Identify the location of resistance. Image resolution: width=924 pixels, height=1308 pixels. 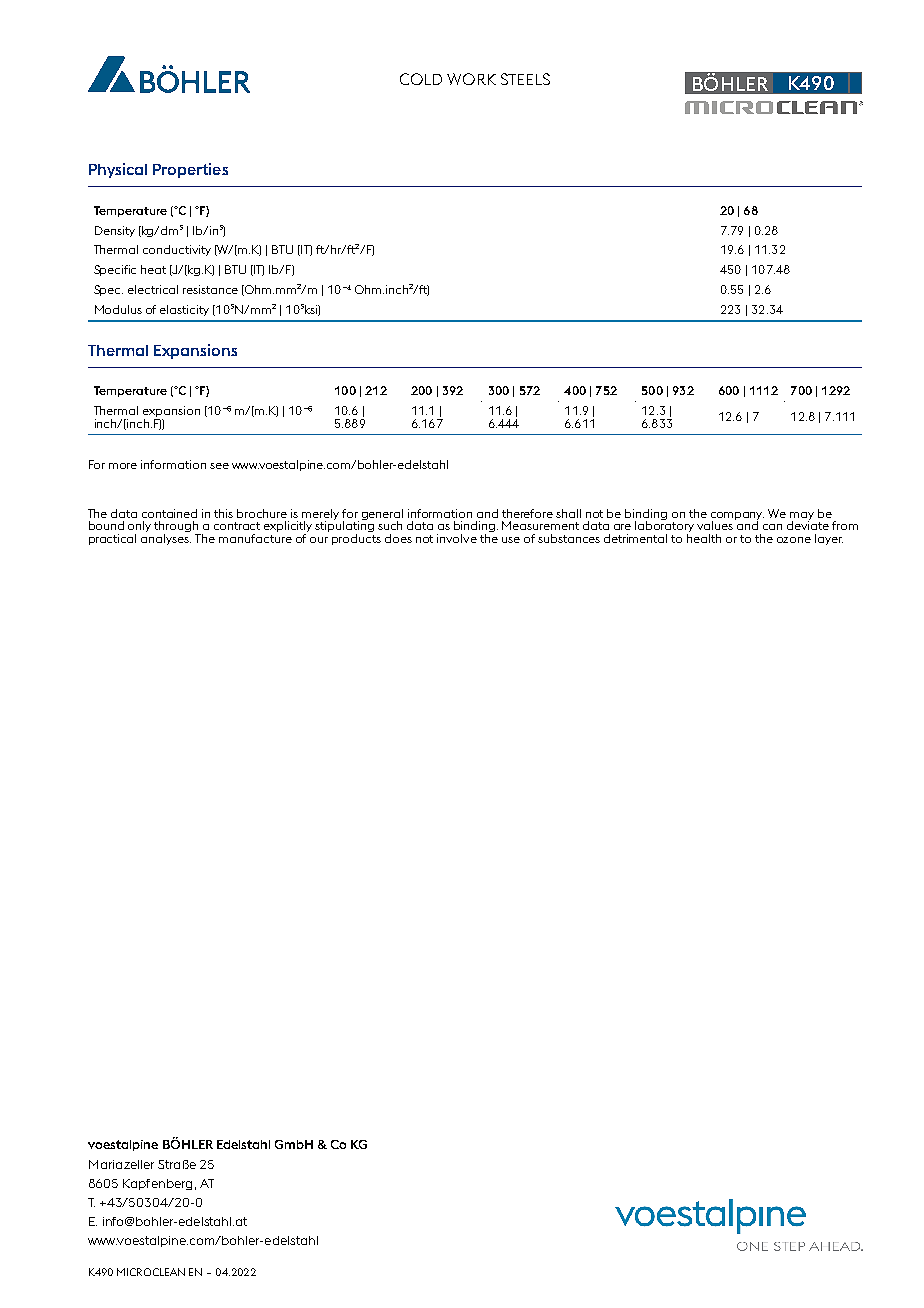
(210, 289).
